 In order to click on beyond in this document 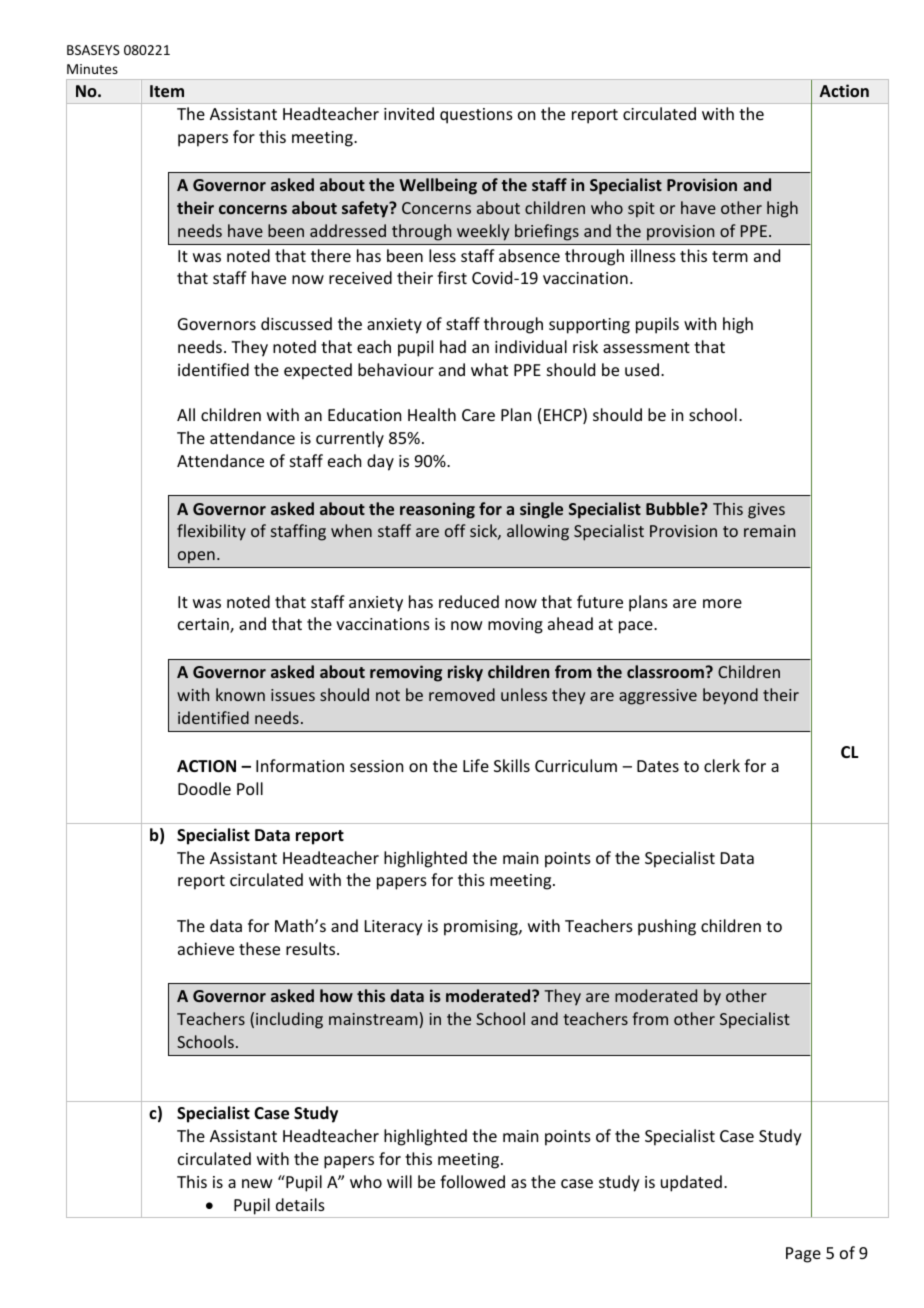, I will do `click(730, 696)`.
